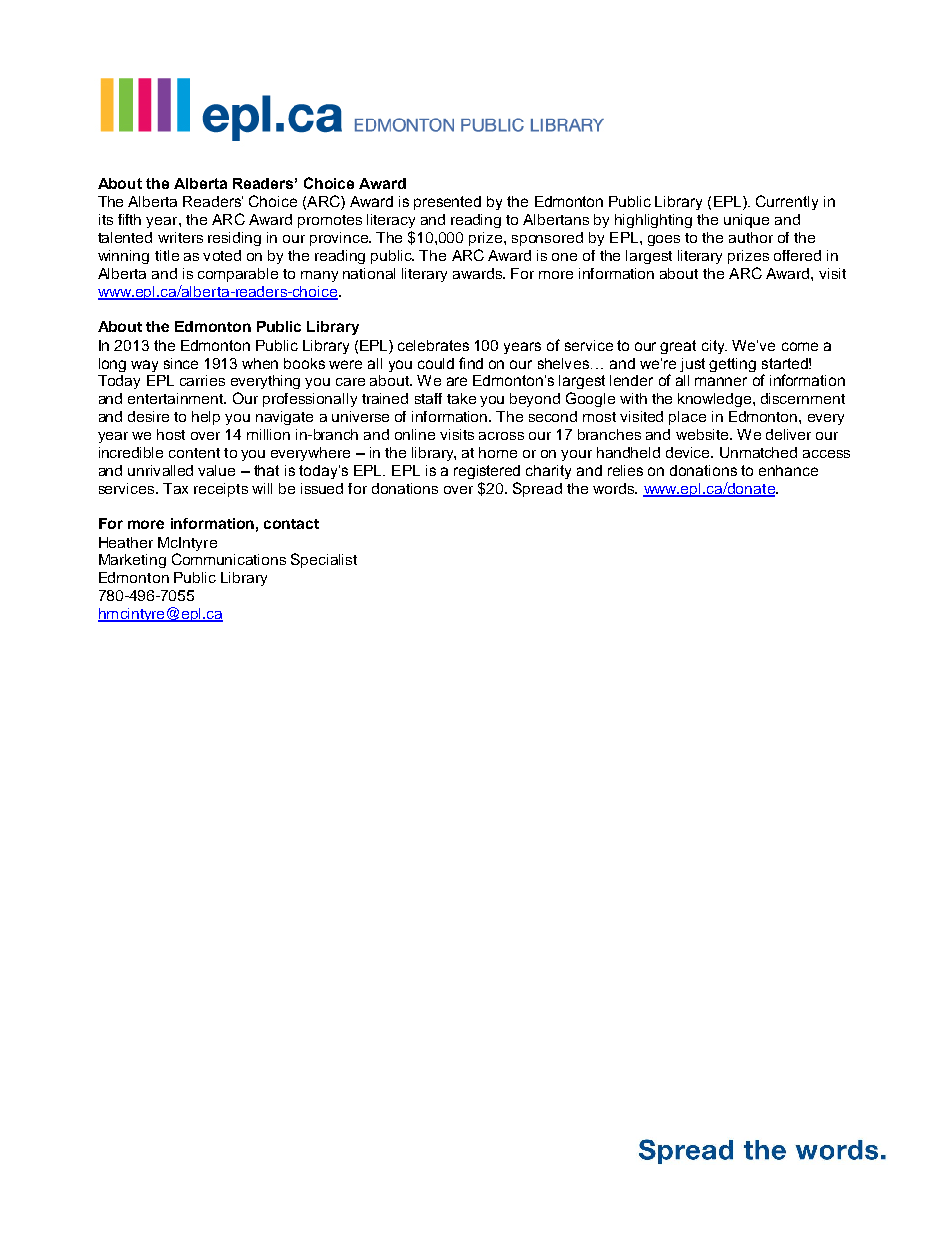 Image resolution: width=952 pixels, height=1233 pixels. What do you see at coordinates (447, 203) in the screenshot?
I see `presented` at bounding box center [447, 203].
